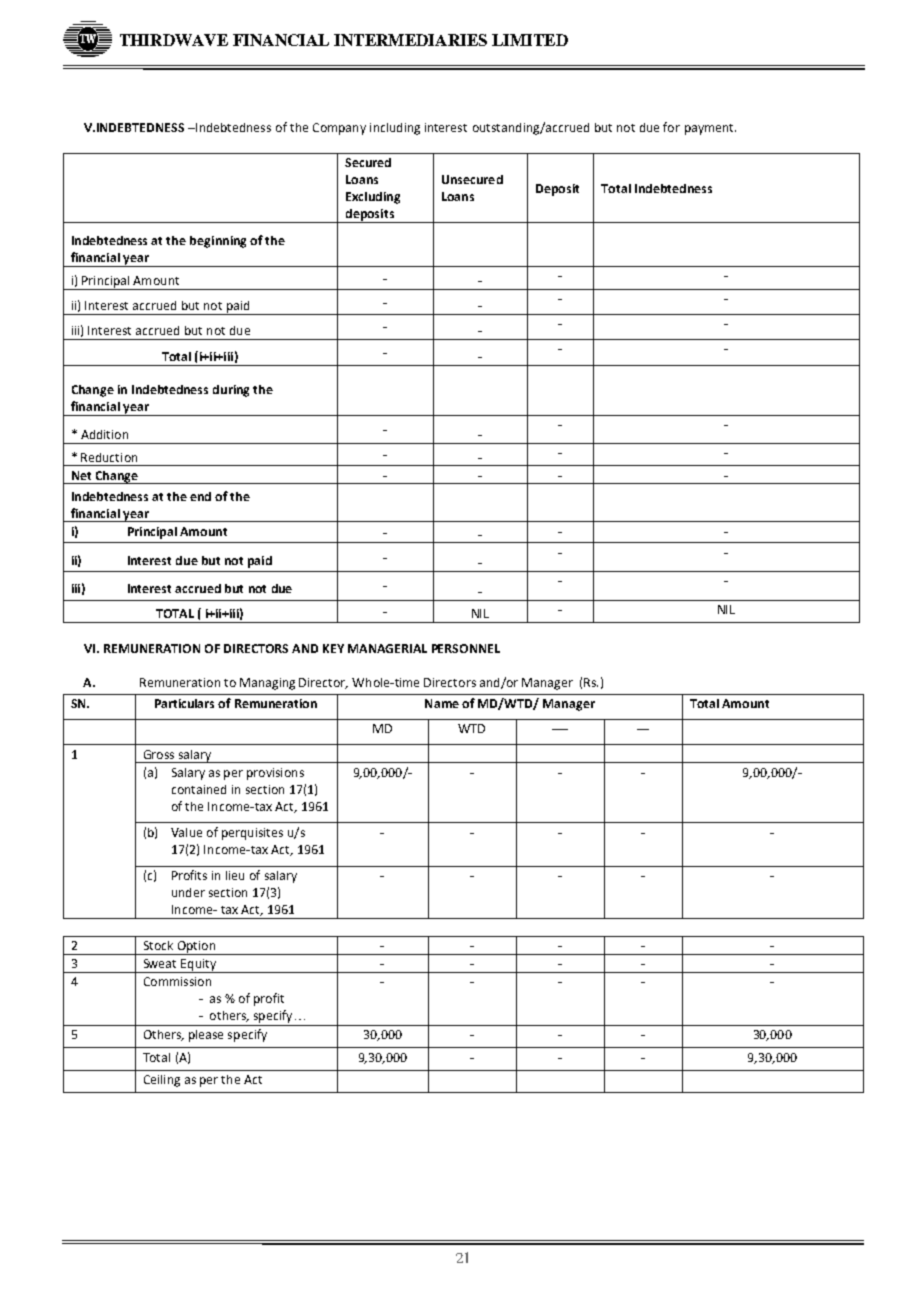  Describe the element at coordinates (200, 496) in the page. I see `end` at that location.
